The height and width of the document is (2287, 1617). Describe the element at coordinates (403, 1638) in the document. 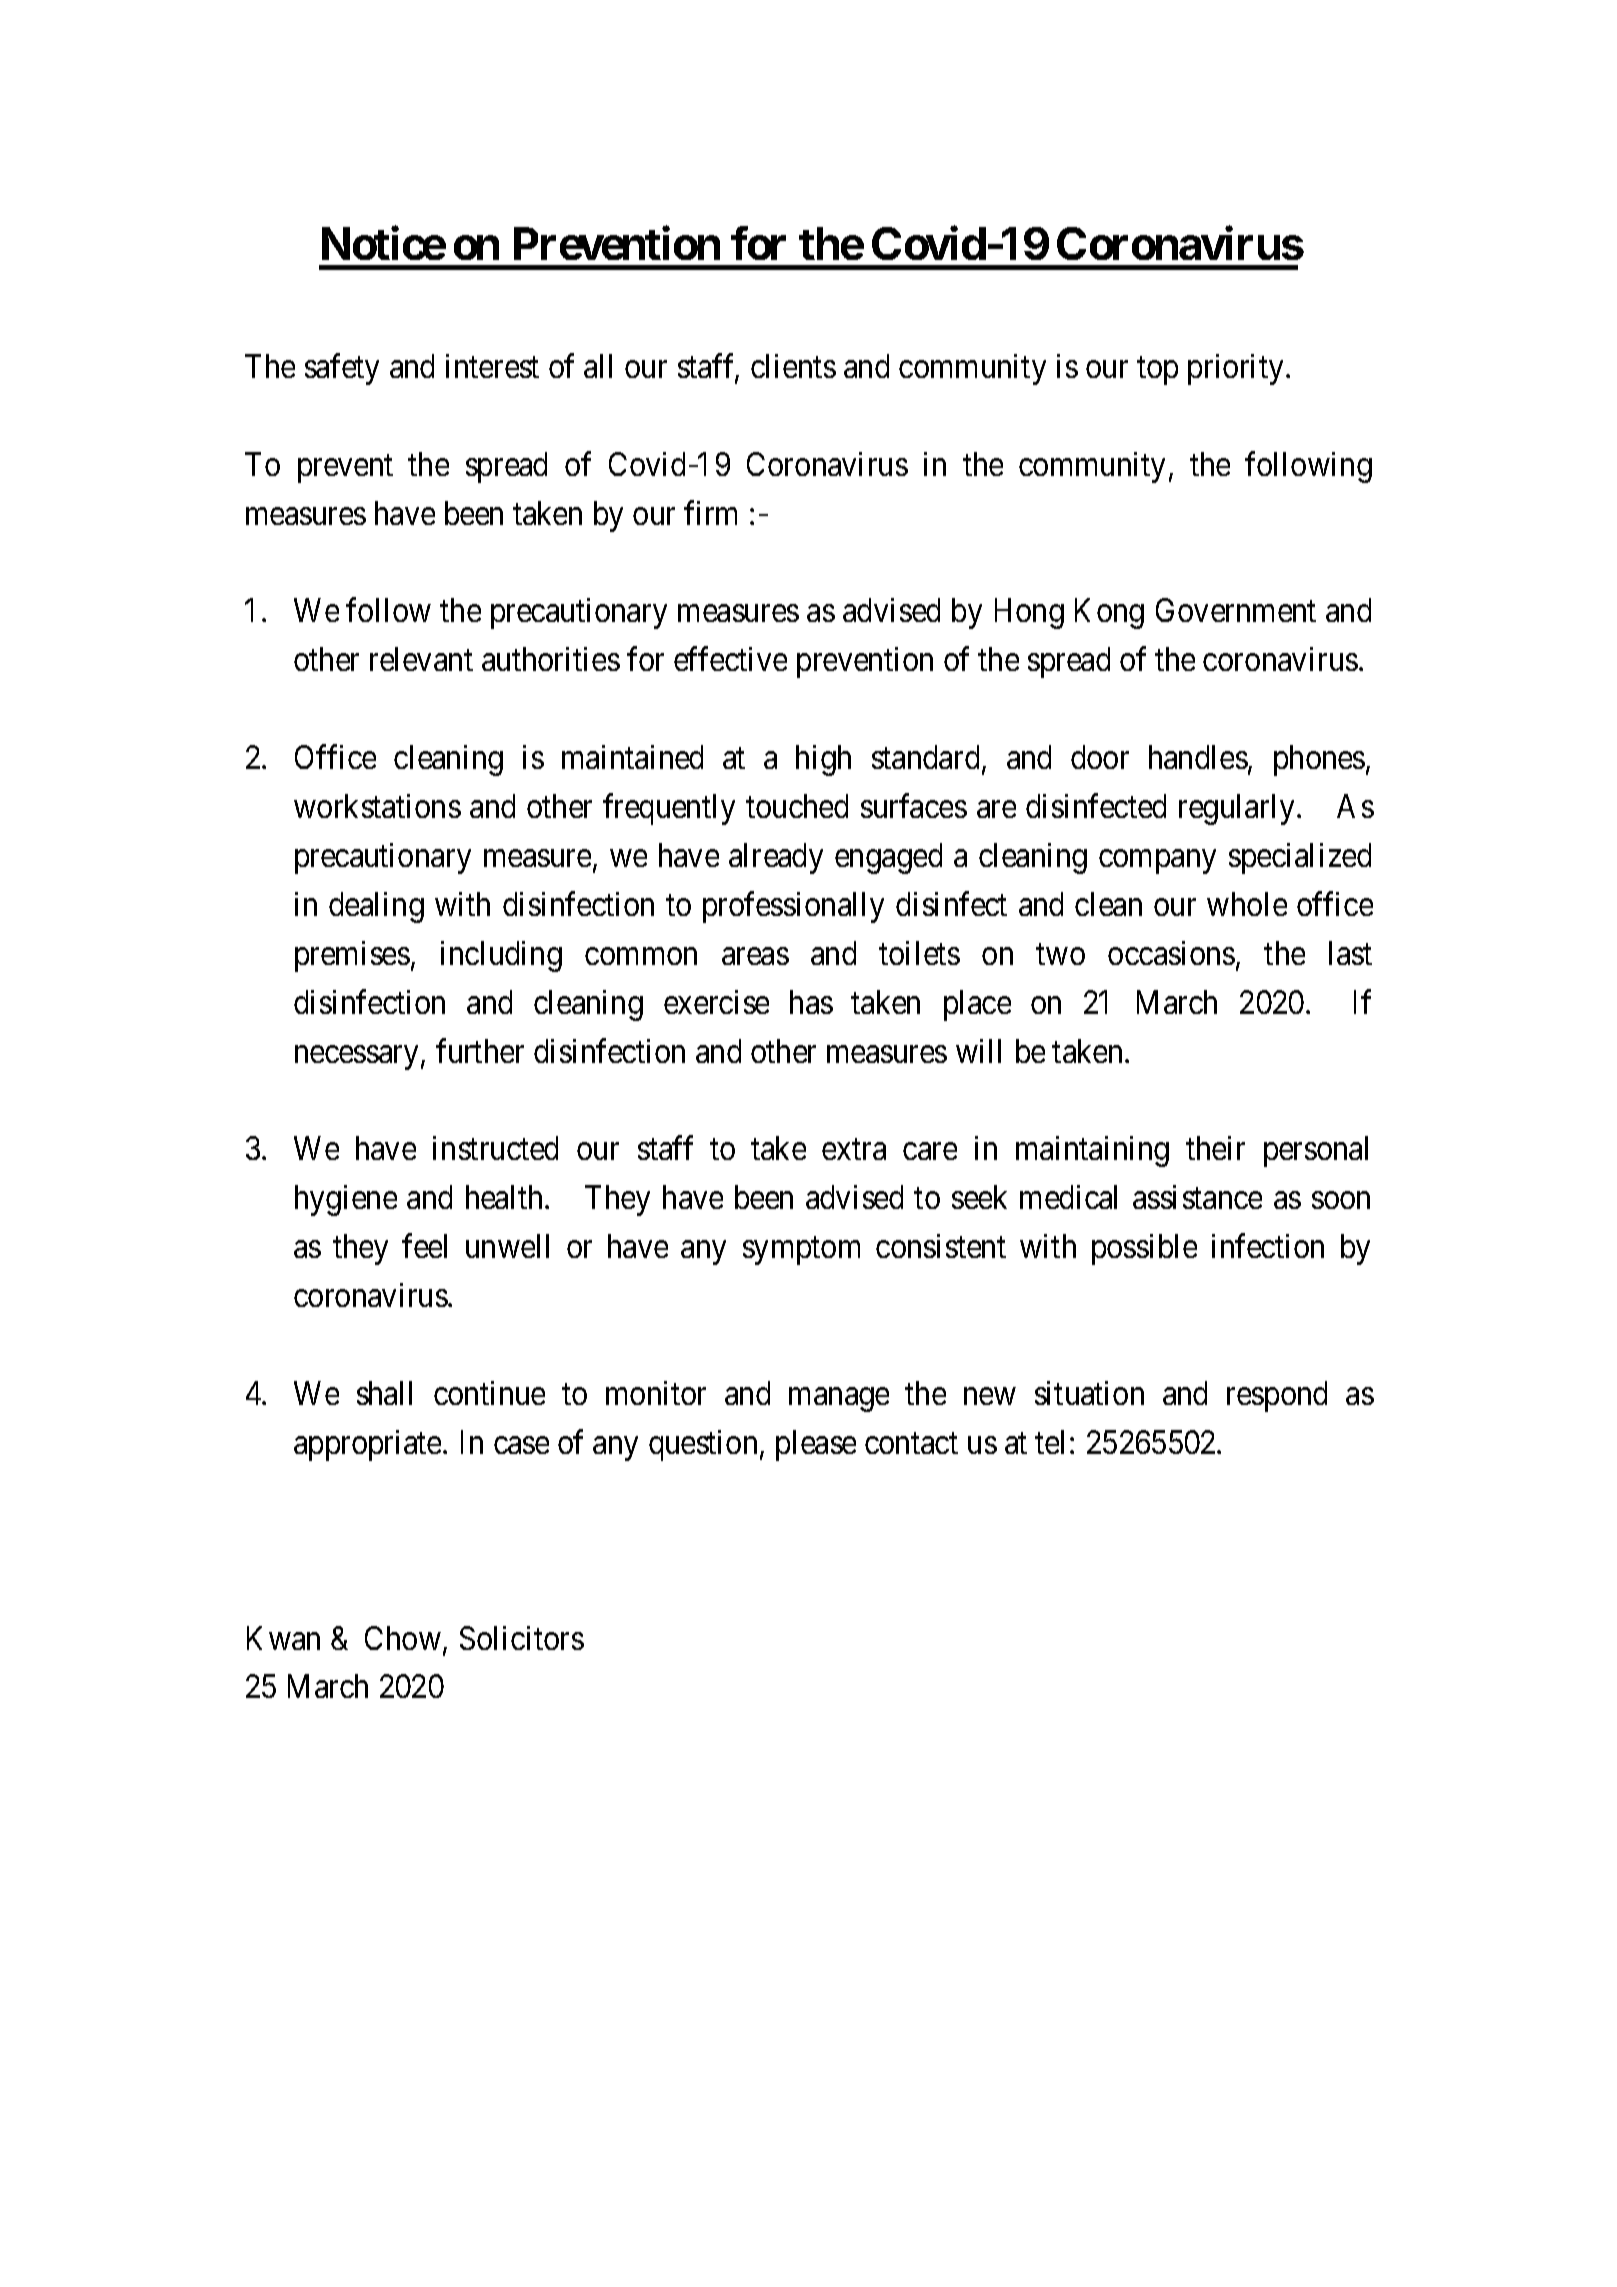

I see `Chow` at that location.
